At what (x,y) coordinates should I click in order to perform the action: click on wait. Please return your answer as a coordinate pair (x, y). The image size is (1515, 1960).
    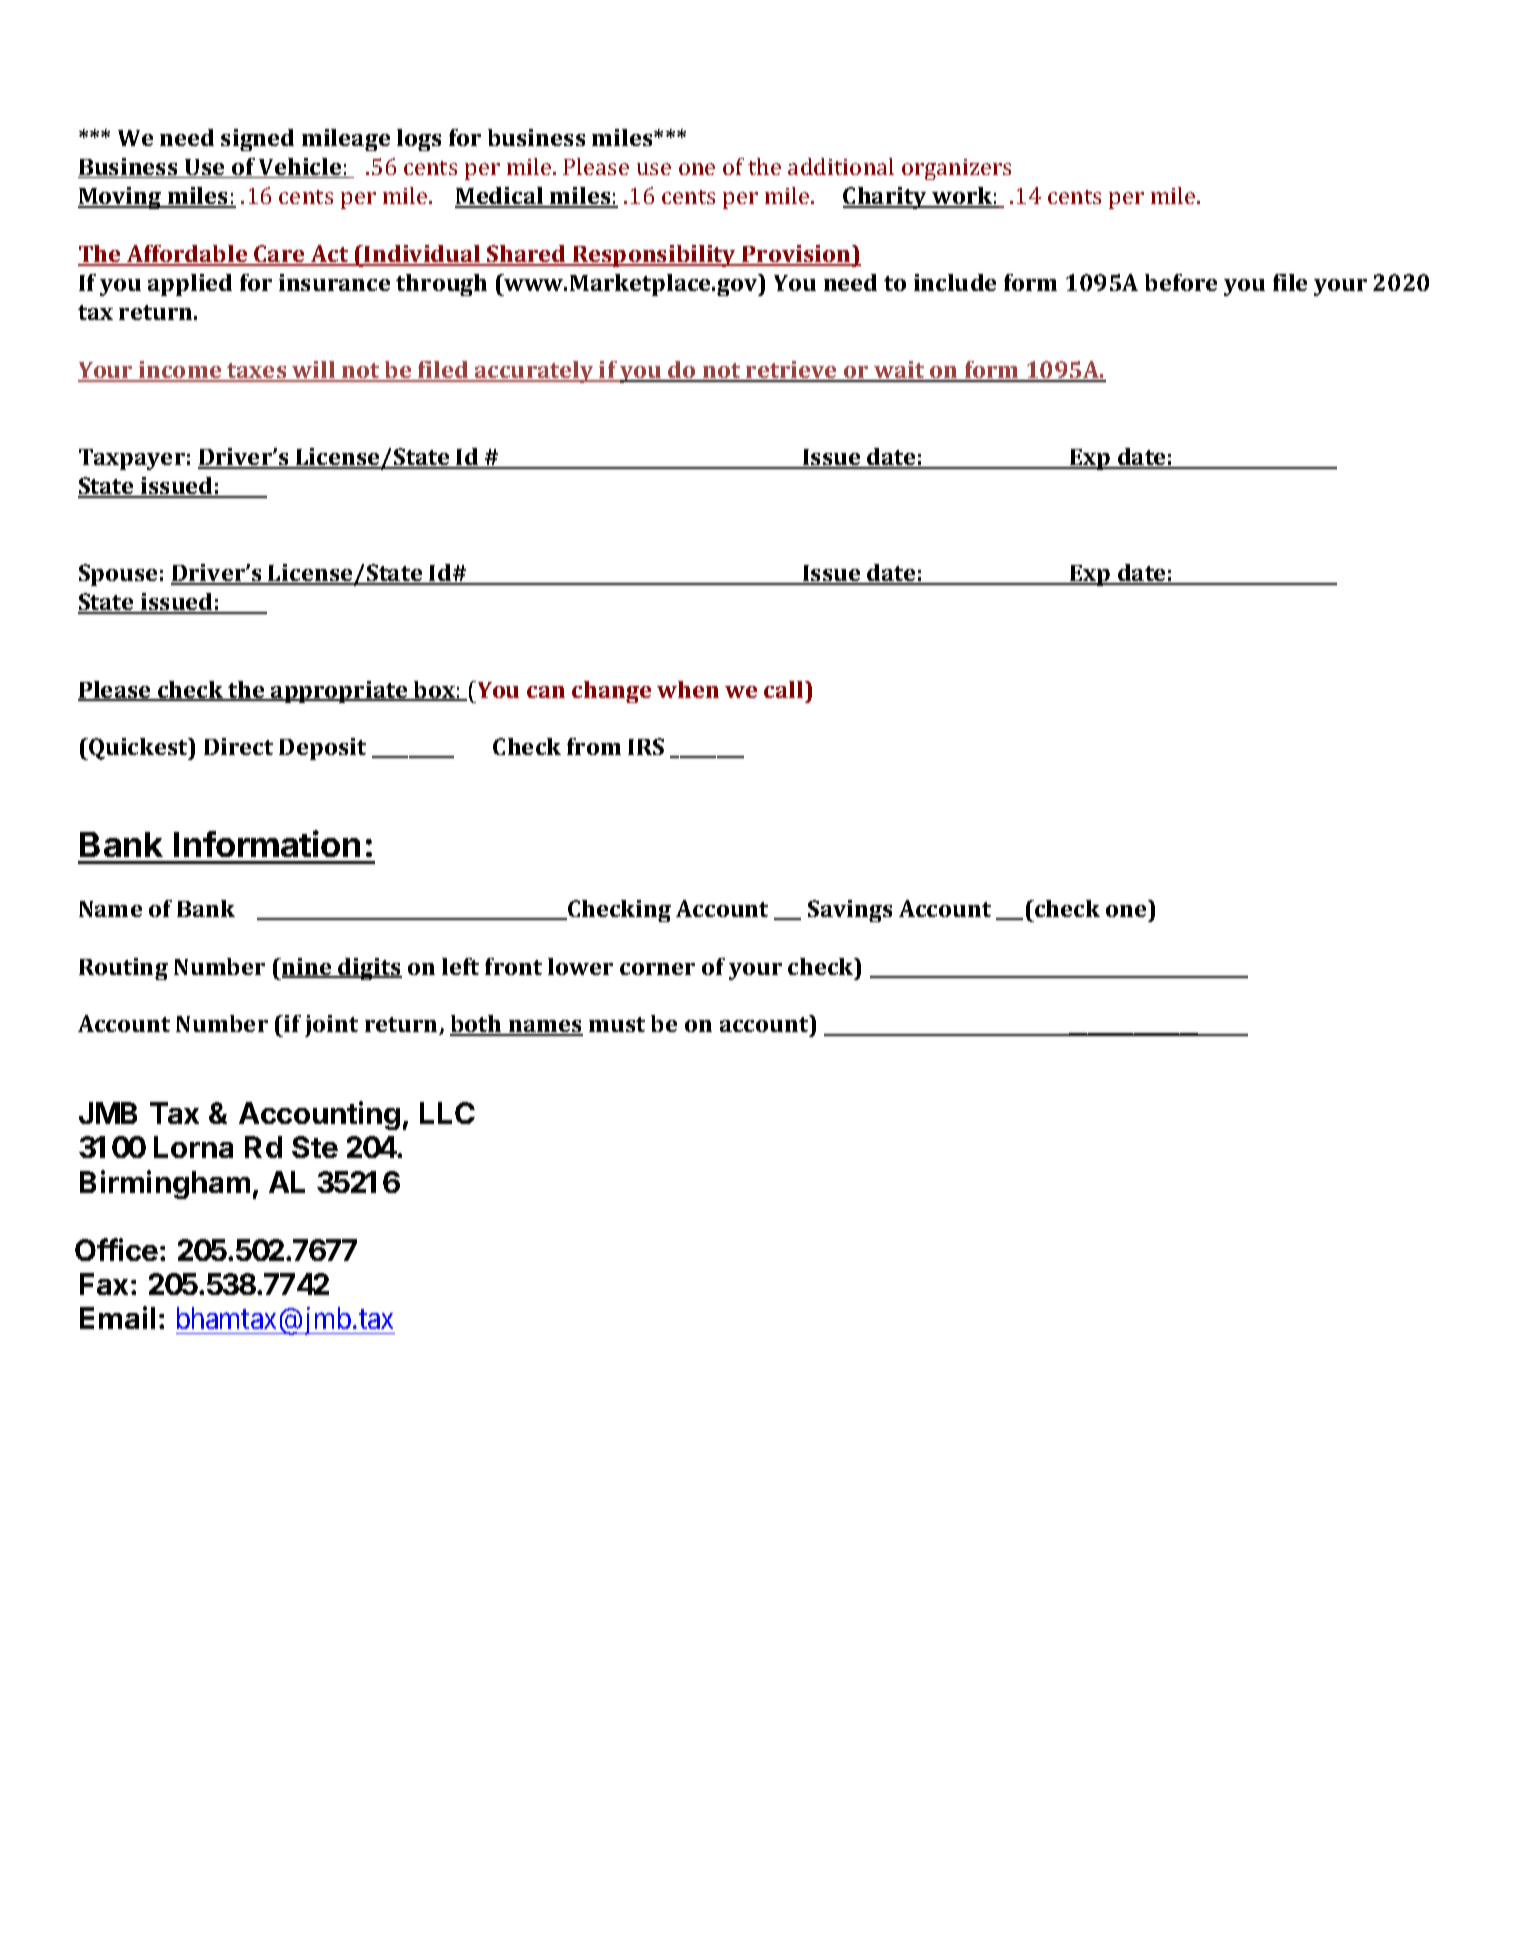
    Looking at the image, I should click on (899, 371).
